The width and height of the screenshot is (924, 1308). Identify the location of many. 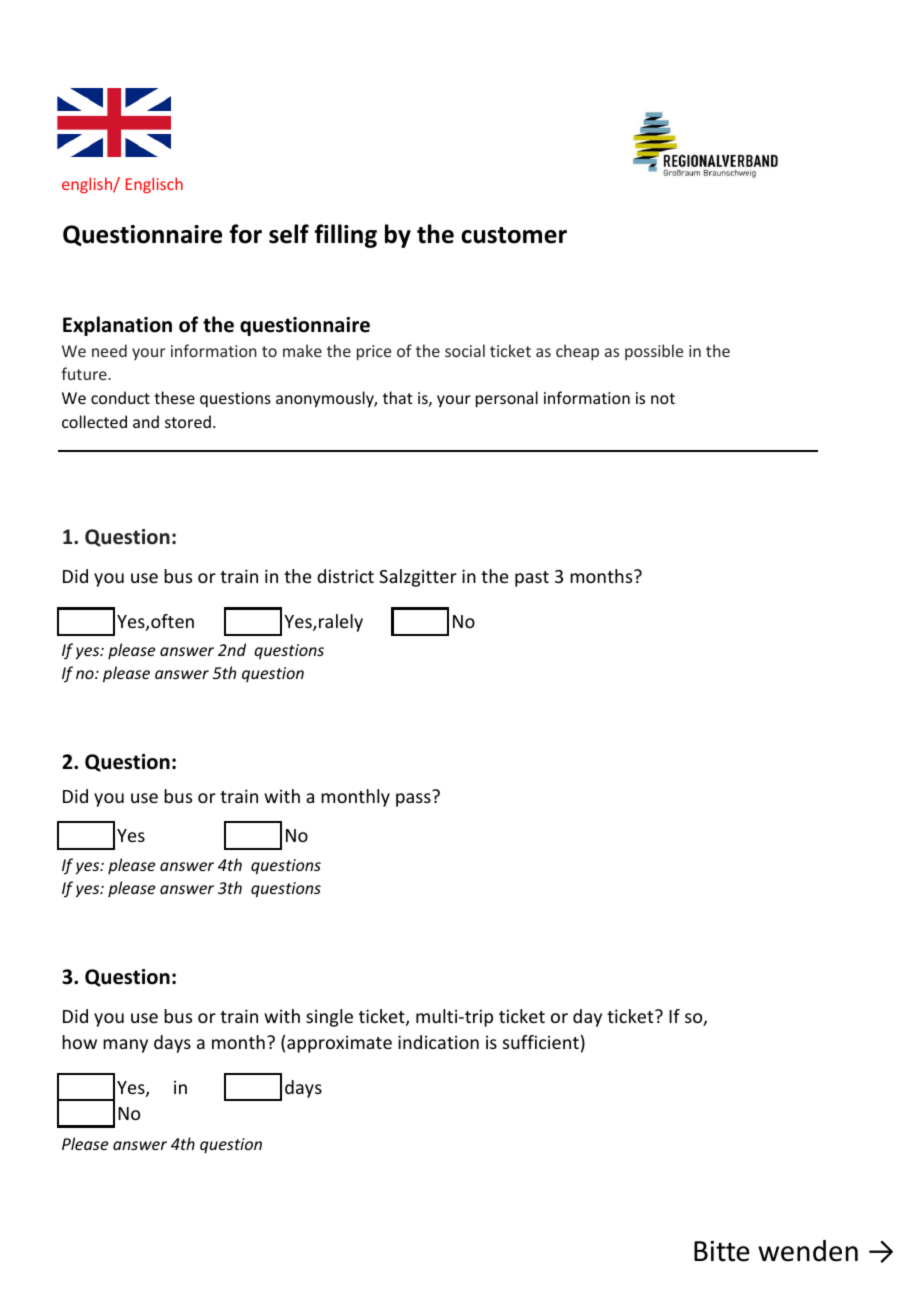
(125, 1046).
